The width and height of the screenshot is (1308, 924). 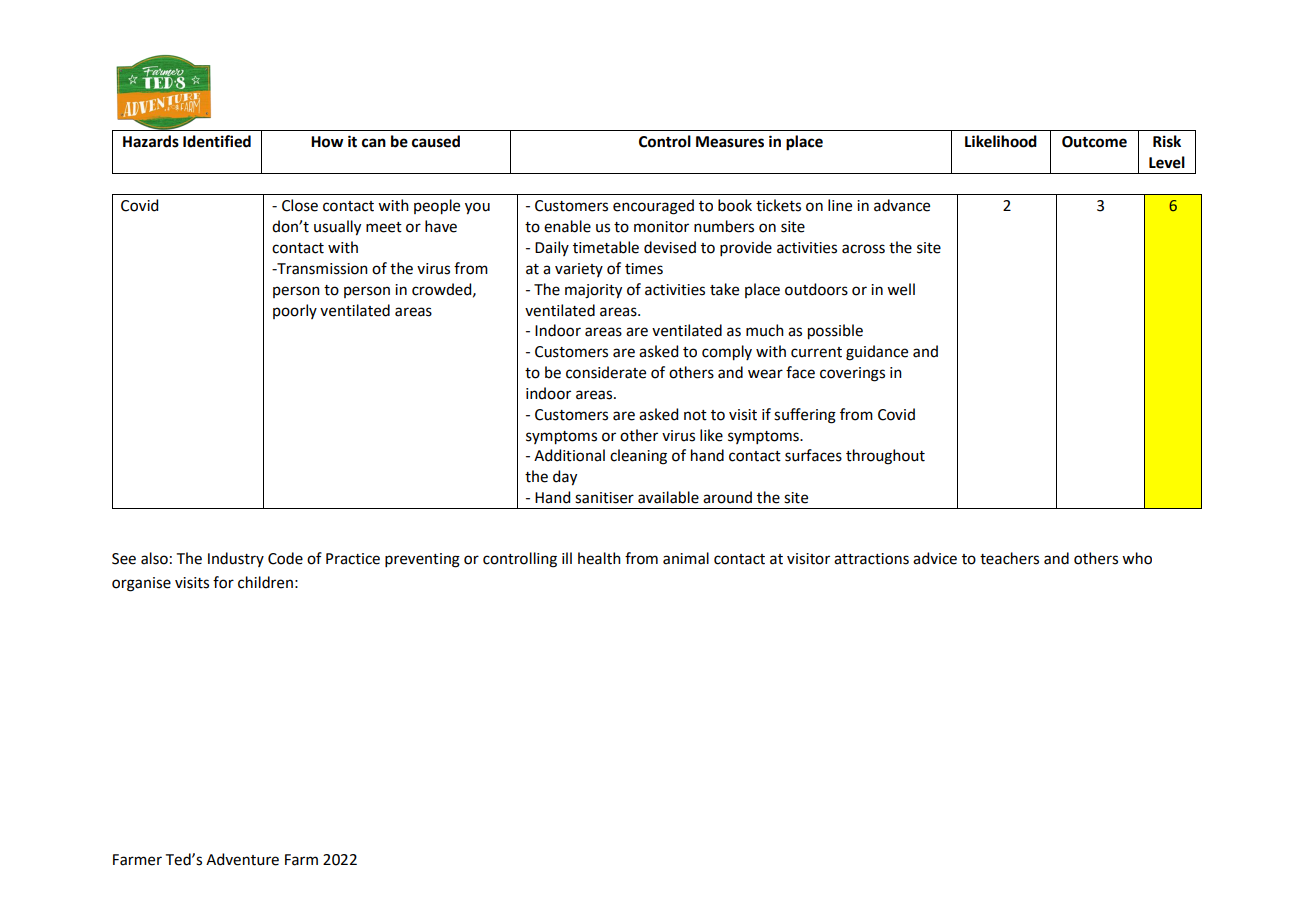 What do you see at coordinates (877, 353) in the screenshot?
I see `guidance` at bounding box center [877, 353].
